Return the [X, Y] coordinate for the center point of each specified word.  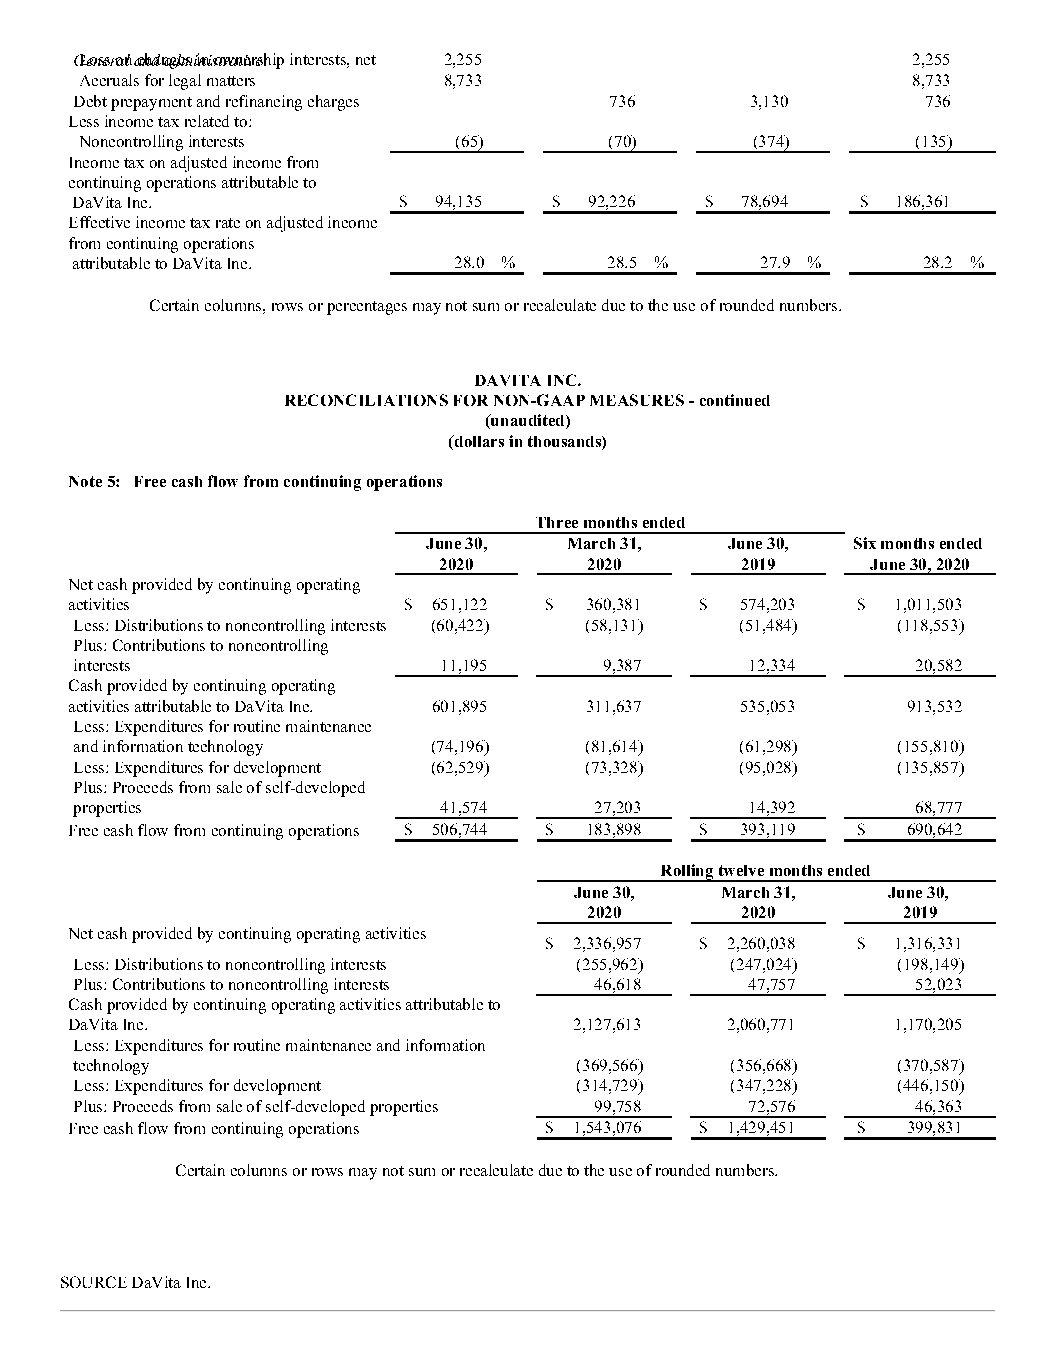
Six [865, 543]
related [207, 121]
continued [735, 400]
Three [557, 522]
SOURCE [94, 1282]
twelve [741, 870]
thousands [565, 441]
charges [333, 103]
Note [85, 481]
